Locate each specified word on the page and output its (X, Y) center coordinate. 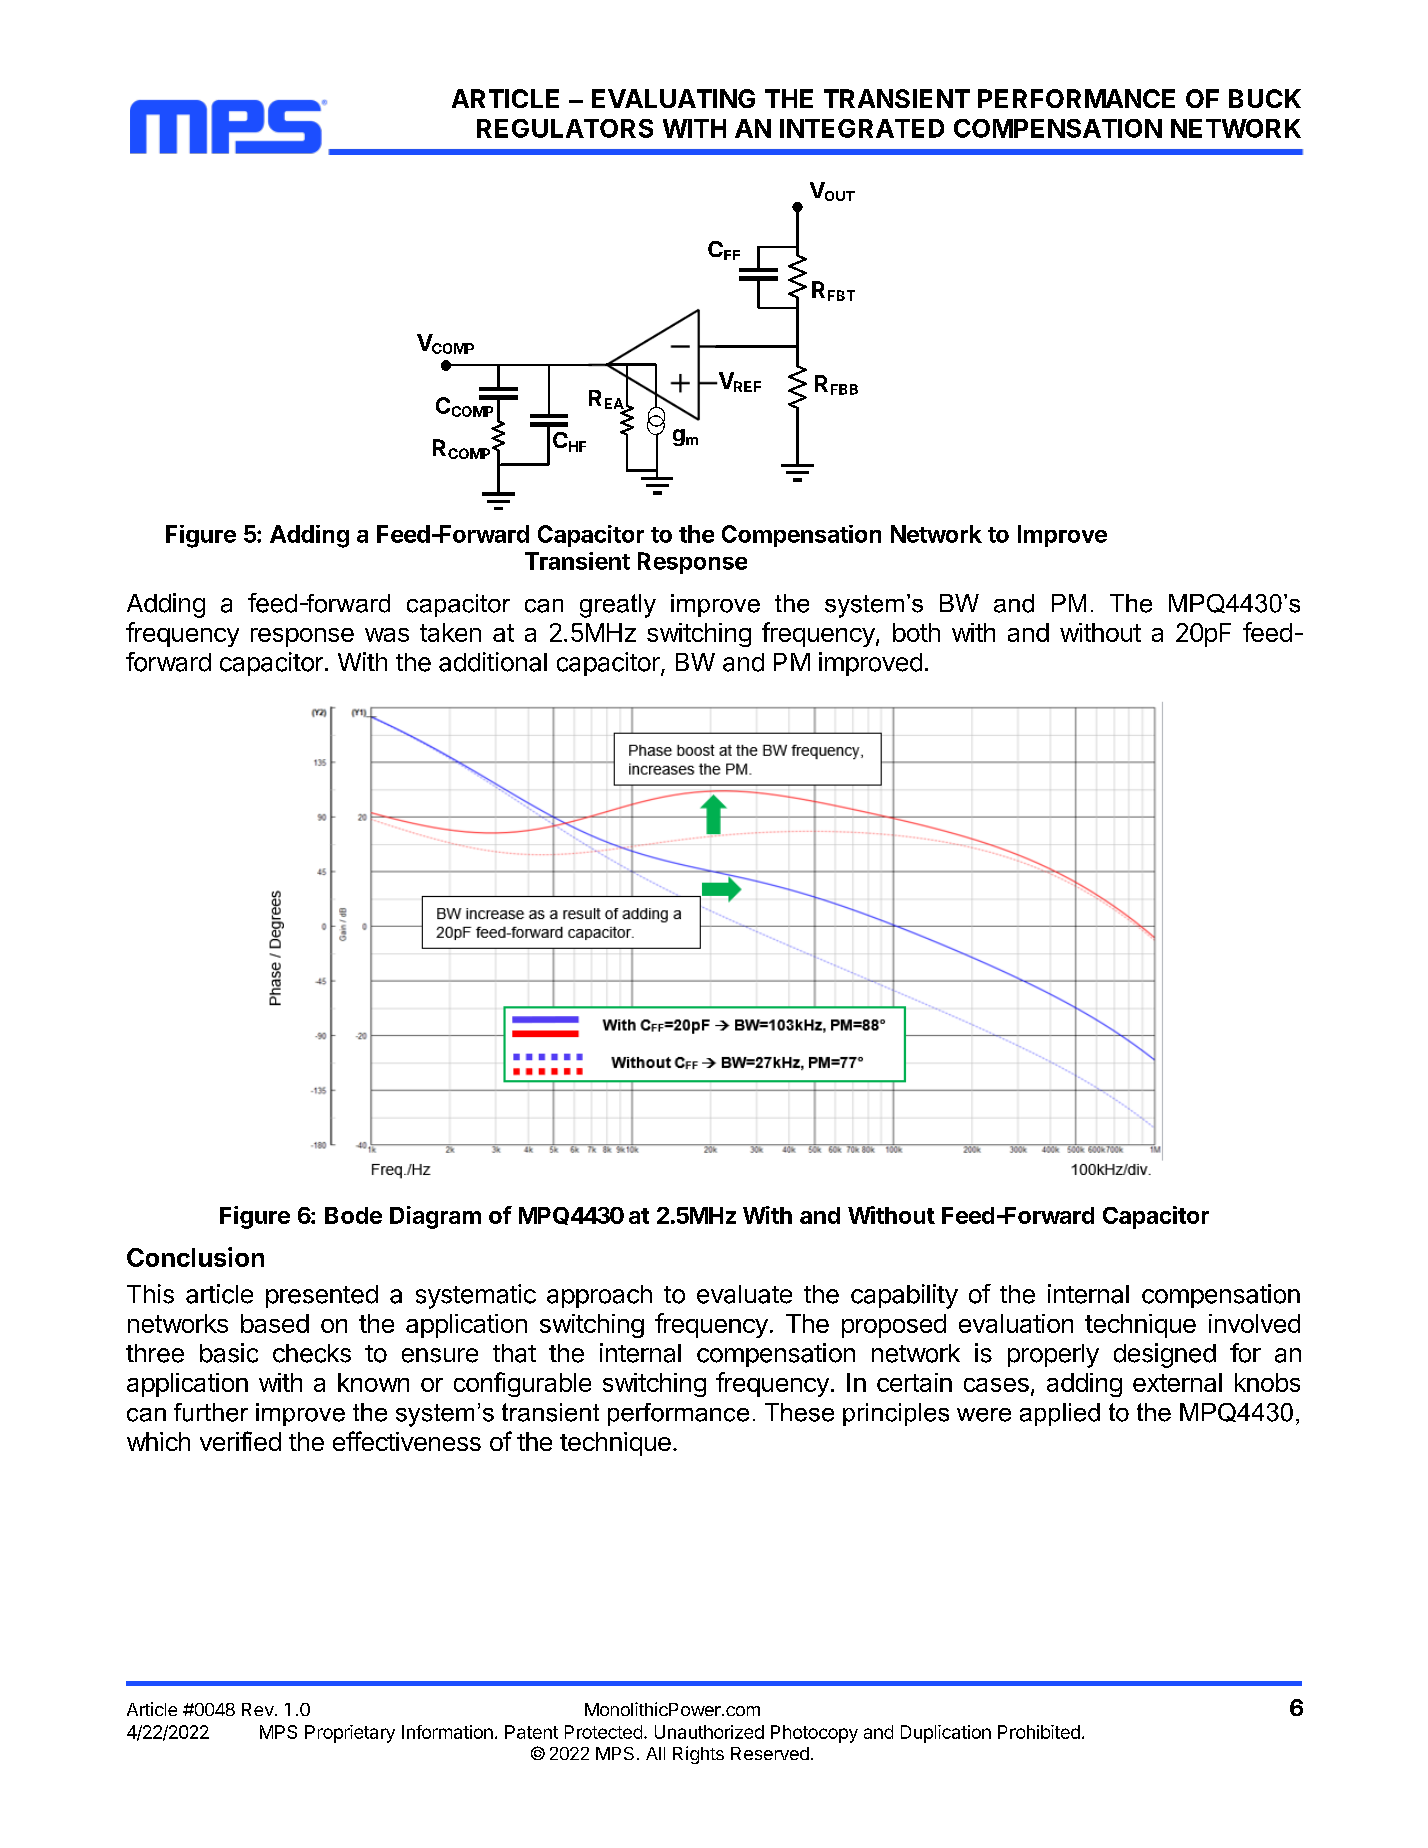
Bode (353, 1215)
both (916, 632)
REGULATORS (565, 128)
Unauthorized (709, 1732)
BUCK (1265, 98)
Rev (259, 1709)
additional (493, 662)
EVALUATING (673, 98)
